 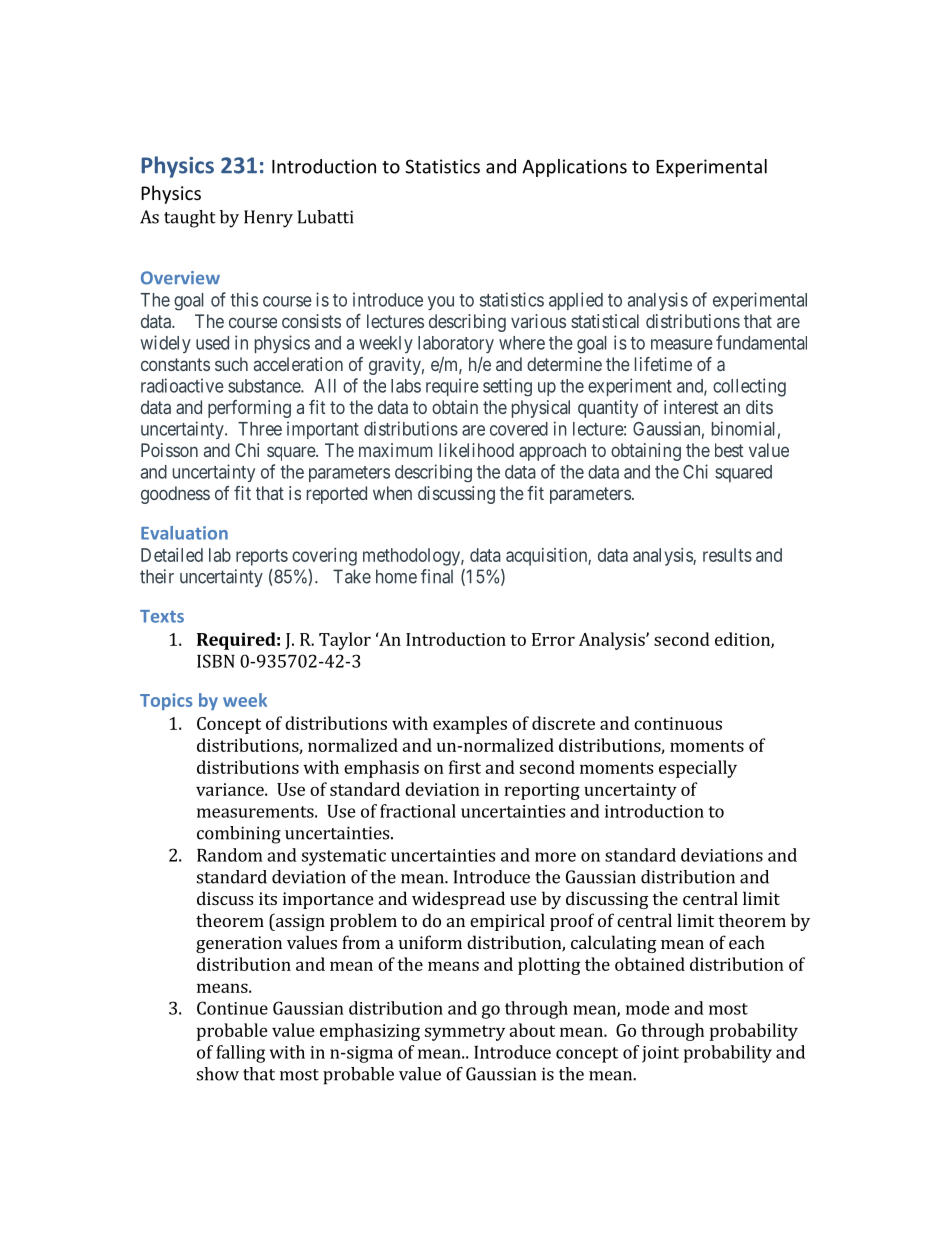 What do you see at coordinates (249, 409) in the page?
I see `performing` at bounding box center [249, 409].
